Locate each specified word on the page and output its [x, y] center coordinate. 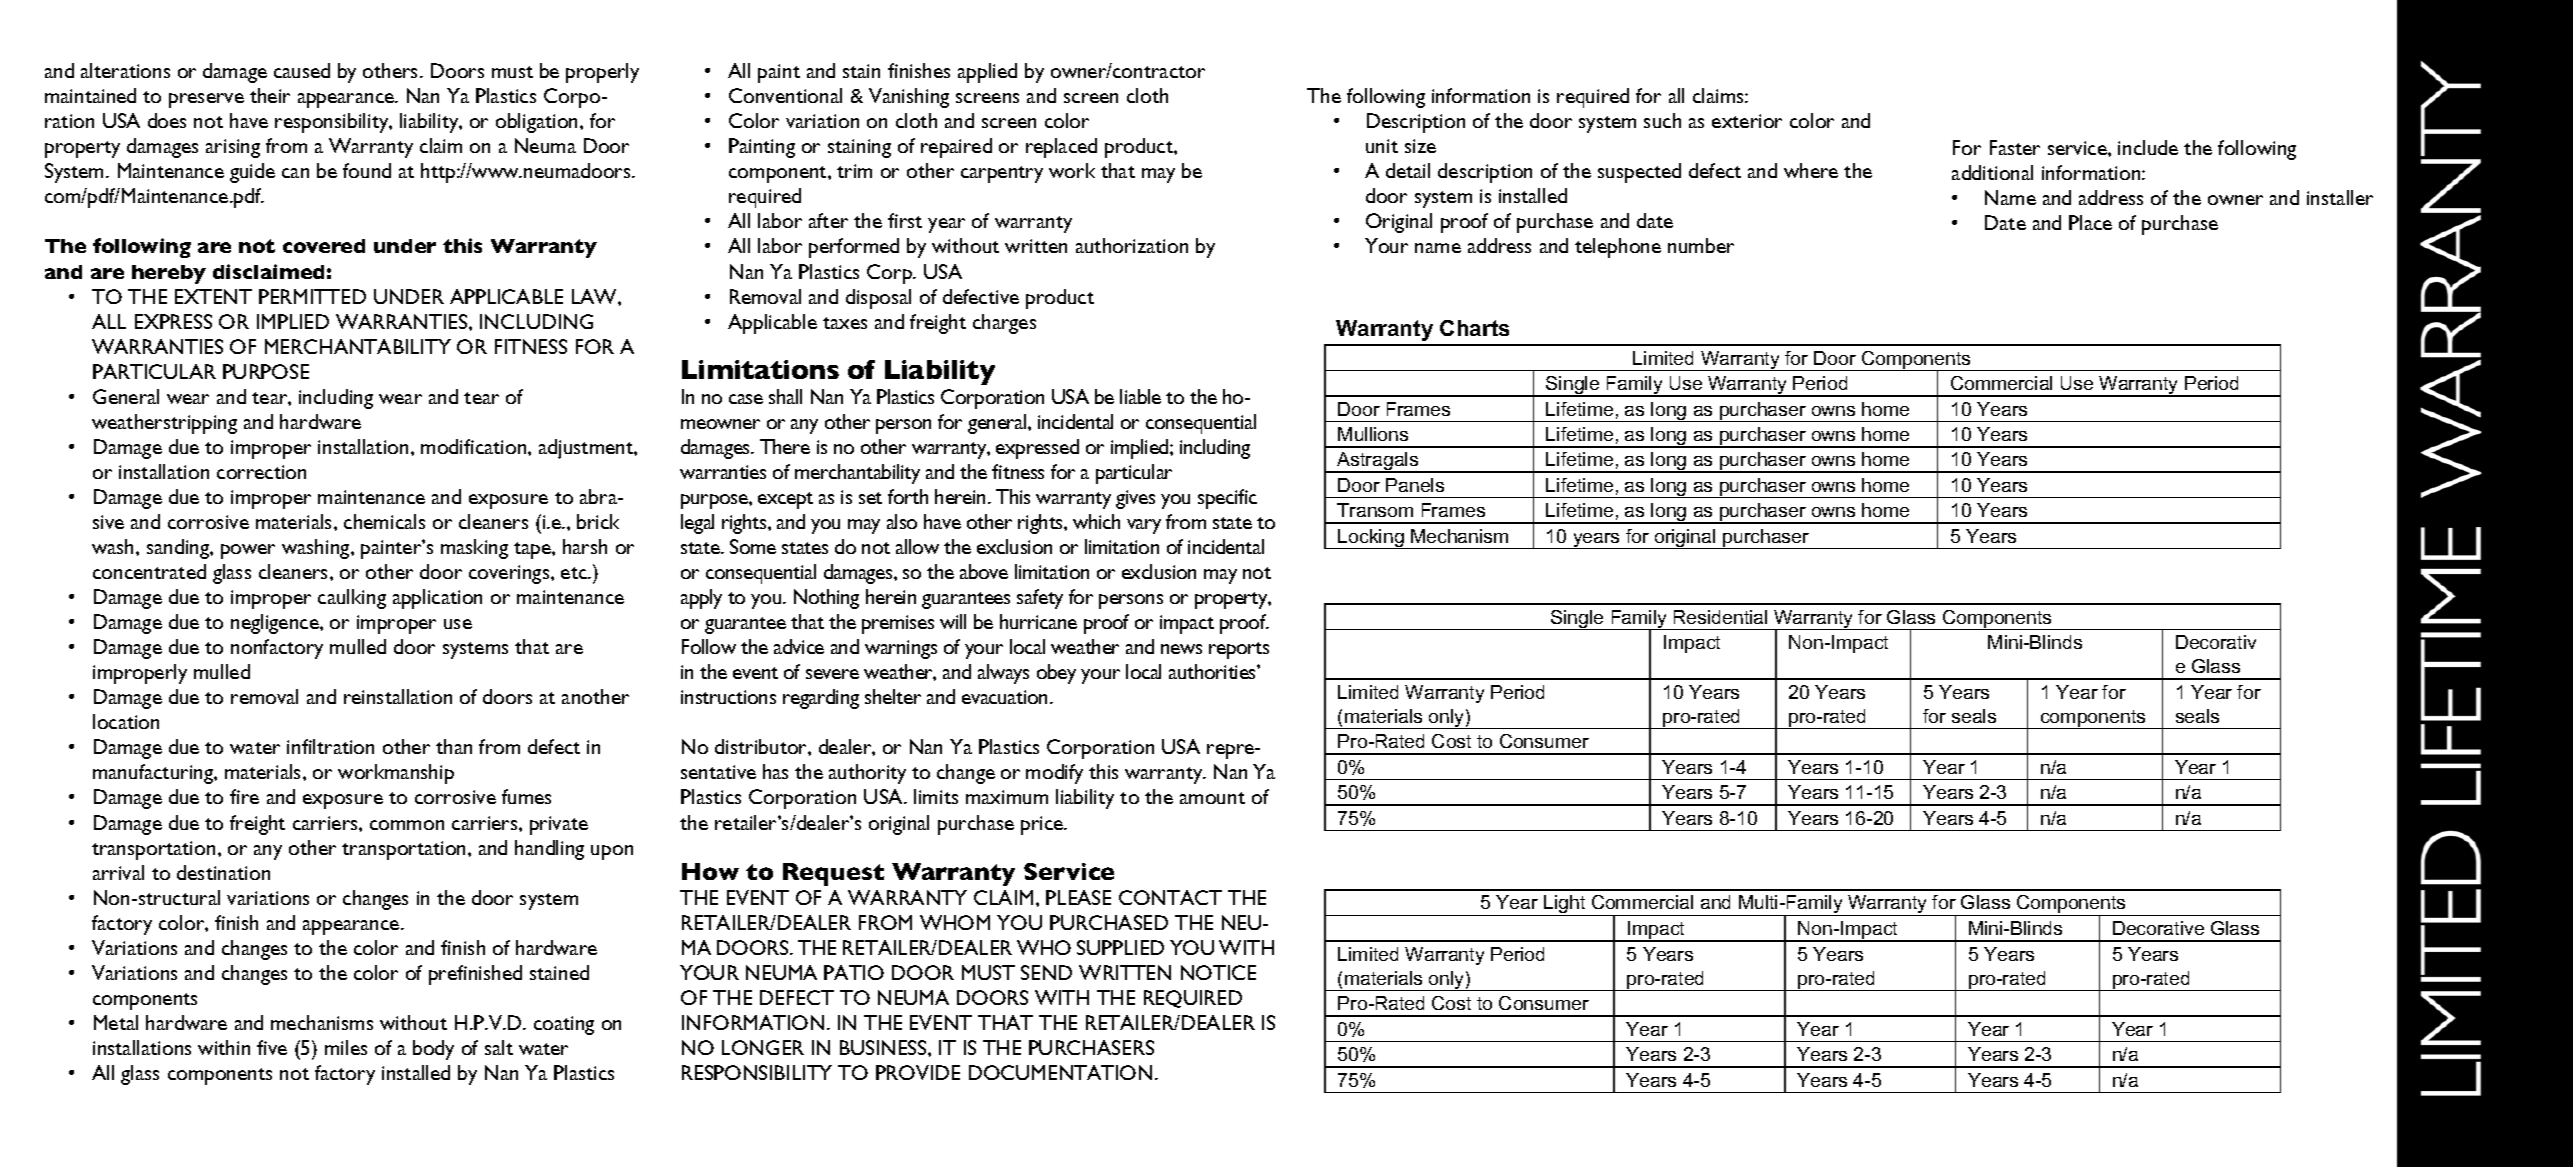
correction [261, 472]
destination [223, 872]
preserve [206, 100]
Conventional [785, 95]
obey [1056, 674]
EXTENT [213, 296]
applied [987, 73]
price [1043, 825]
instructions [728, 697]
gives [1135, 499]
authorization [1132, 245]
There [785, 446]
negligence [276, 624]
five [272, 1047]
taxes [845, 323]
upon [612, 852]
